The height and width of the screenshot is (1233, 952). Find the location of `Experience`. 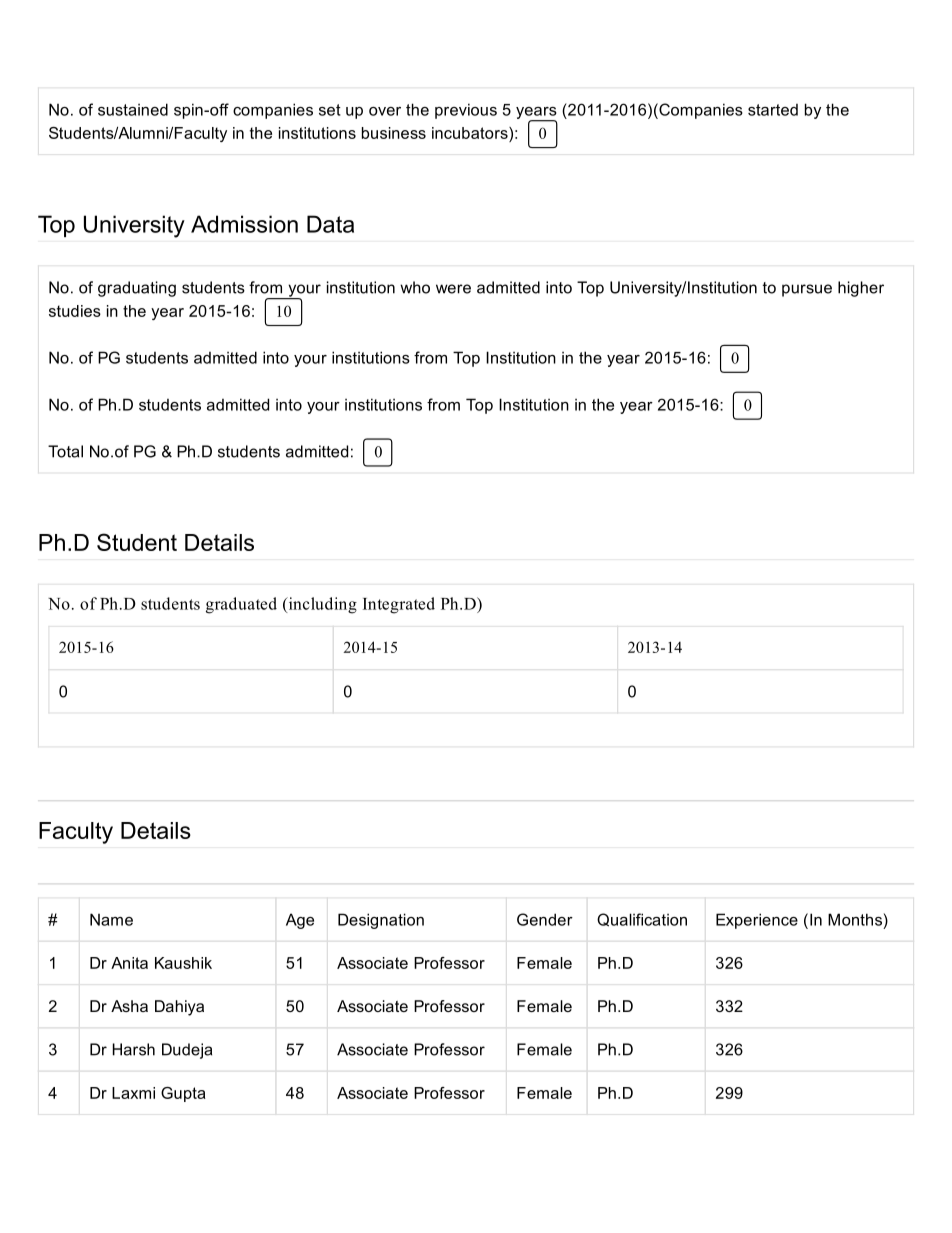

Experience is located at coordinates (757, 921).
